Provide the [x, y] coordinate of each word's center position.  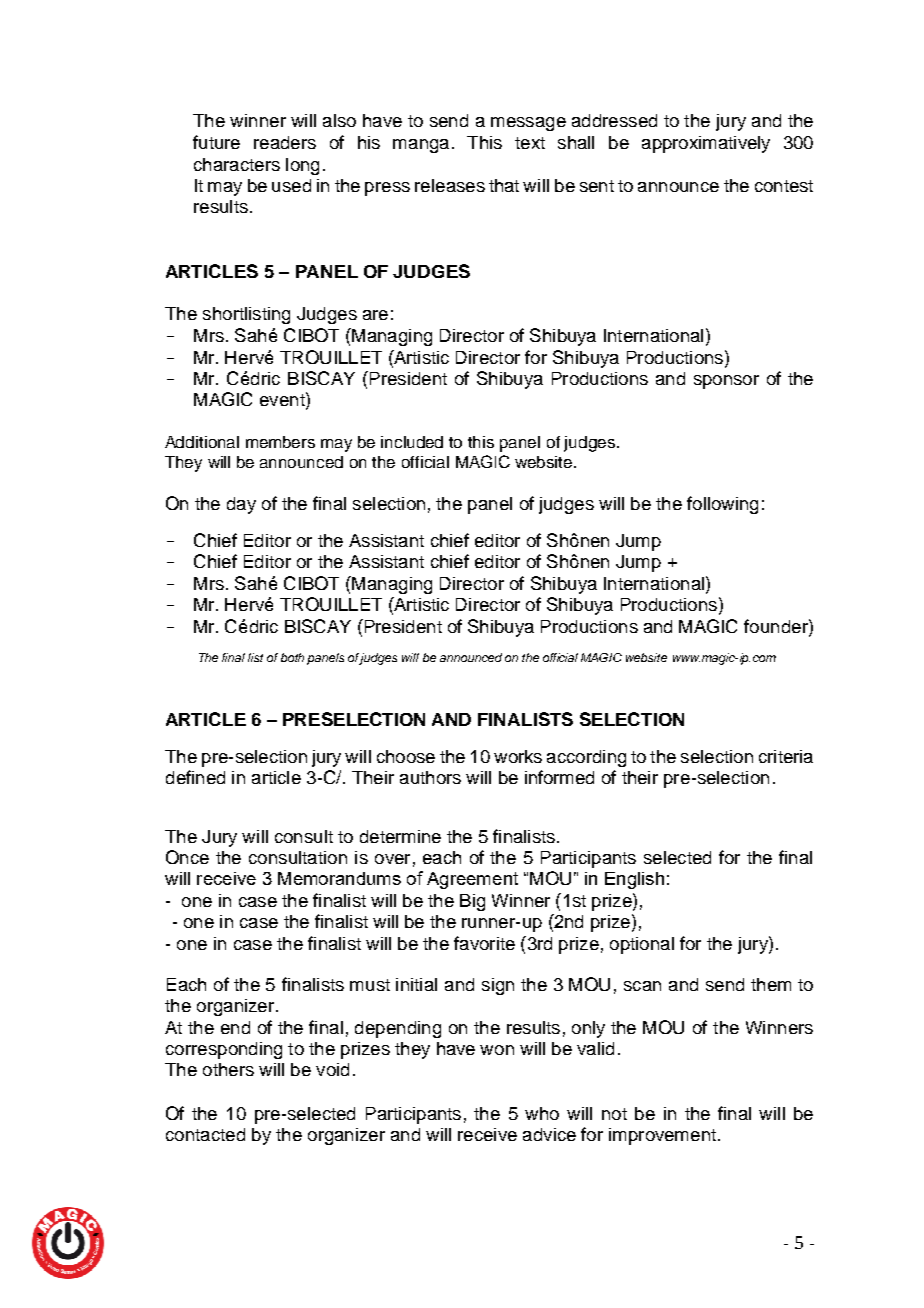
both [292, 657]
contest [784, 186]
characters [237, 164]
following [722, 505]
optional [642, 945]
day [241, 505]
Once [187, 857]
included [412, 442]
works [518, 756]
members [280, 442]
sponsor [726, 382]
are [375, 315]
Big [472, 902]
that [504, 185]
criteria [786, 756]
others [228, 1069]
